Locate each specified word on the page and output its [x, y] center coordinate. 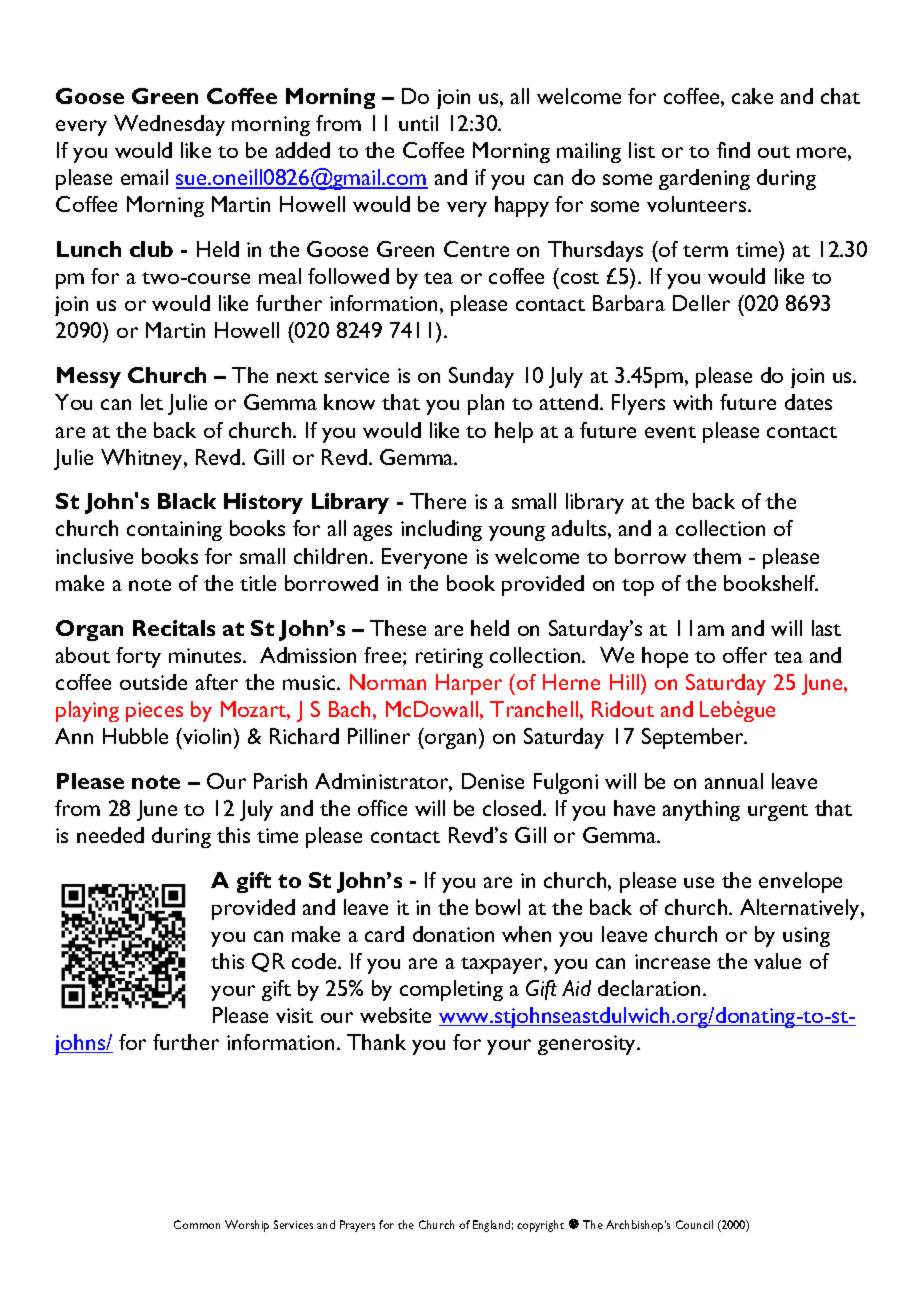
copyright [540, 1226]
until [418, 123]
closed [513, 808]
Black [187, 501]
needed [110, 835]
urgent [778, 812]
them [717, 556]
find [733, 150]
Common [197, 1224]
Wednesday [169, 125]
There [438, 501]
